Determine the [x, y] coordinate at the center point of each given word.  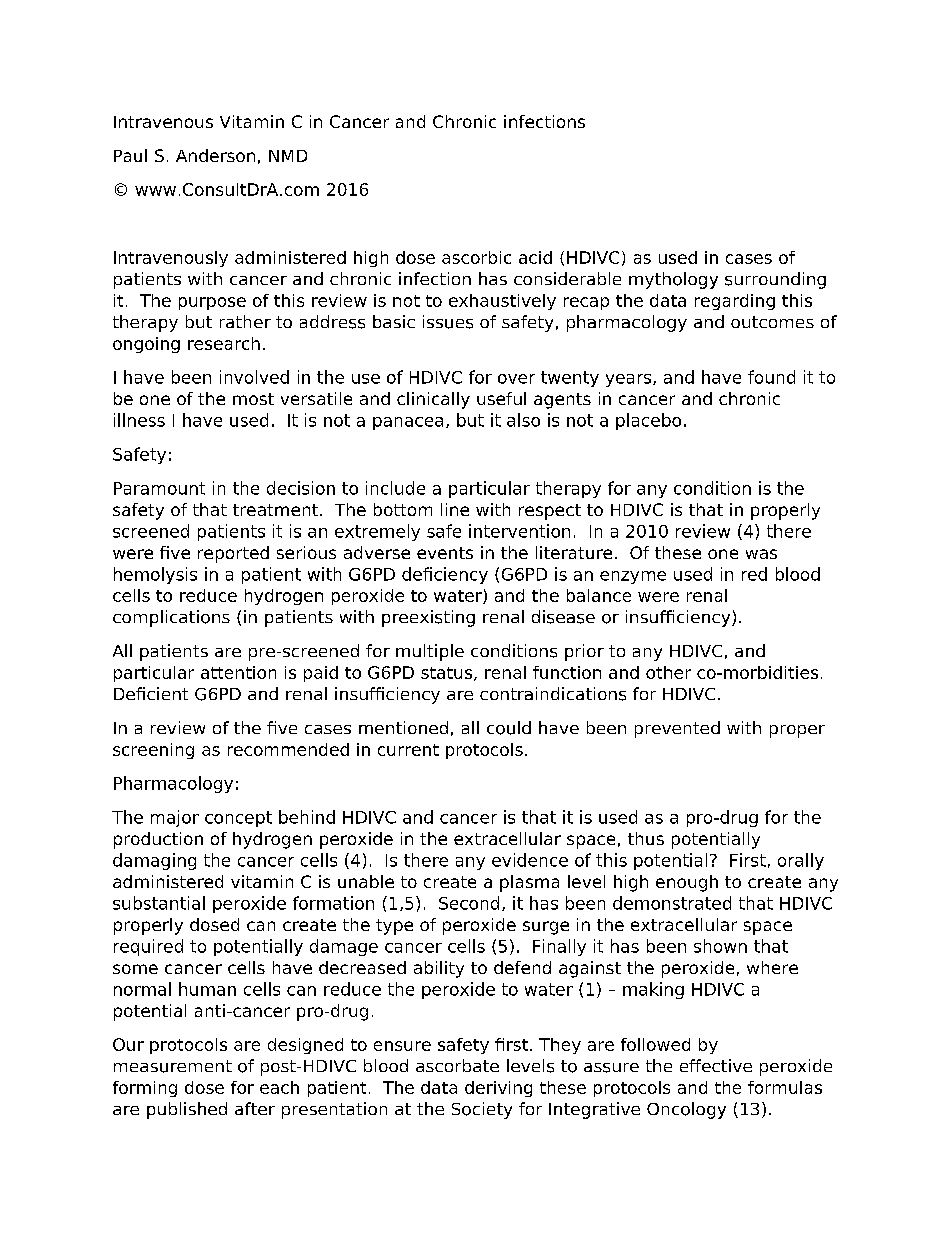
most [253, 399]
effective [716, 1065]
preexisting [428, 618]
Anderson [215, 155]
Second [469, 903]
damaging [154, 861]
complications [171, 618]
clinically [433, 400]
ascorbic [476, 257]
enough [687, 883]
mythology [673, 280]
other [668, 672]
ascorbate [457, 1065]
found [771, 377]
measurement [173, 1066]
